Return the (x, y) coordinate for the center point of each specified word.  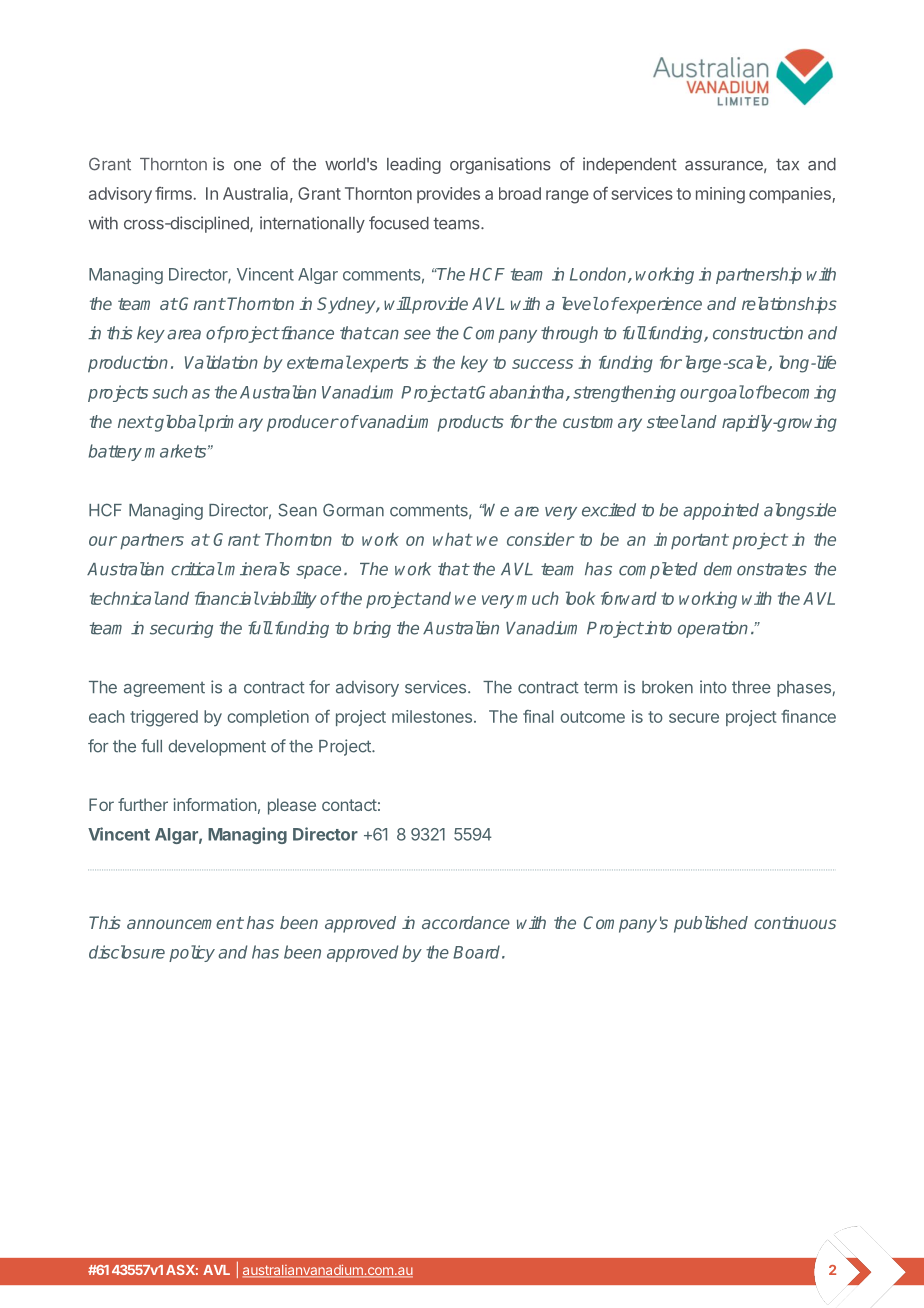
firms (174, 193)
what (452, 539)
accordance (466, 922)
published (711, 924)
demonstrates (755, 569)
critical (197, 569)
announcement (185, 923)
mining (720, 195)
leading (414, 165)
